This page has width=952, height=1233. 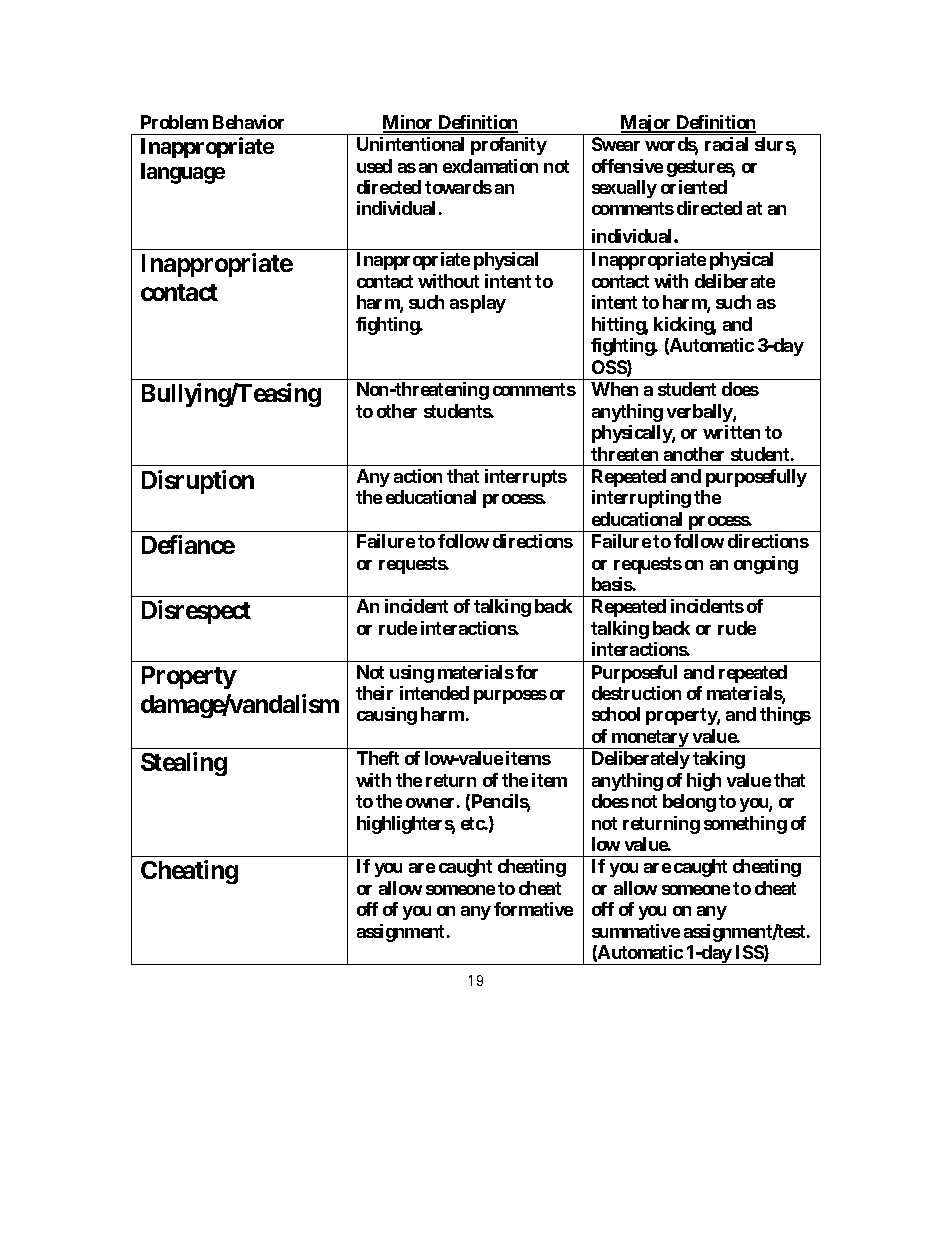 I want to click on Theft, so click(x=378, y=758).
